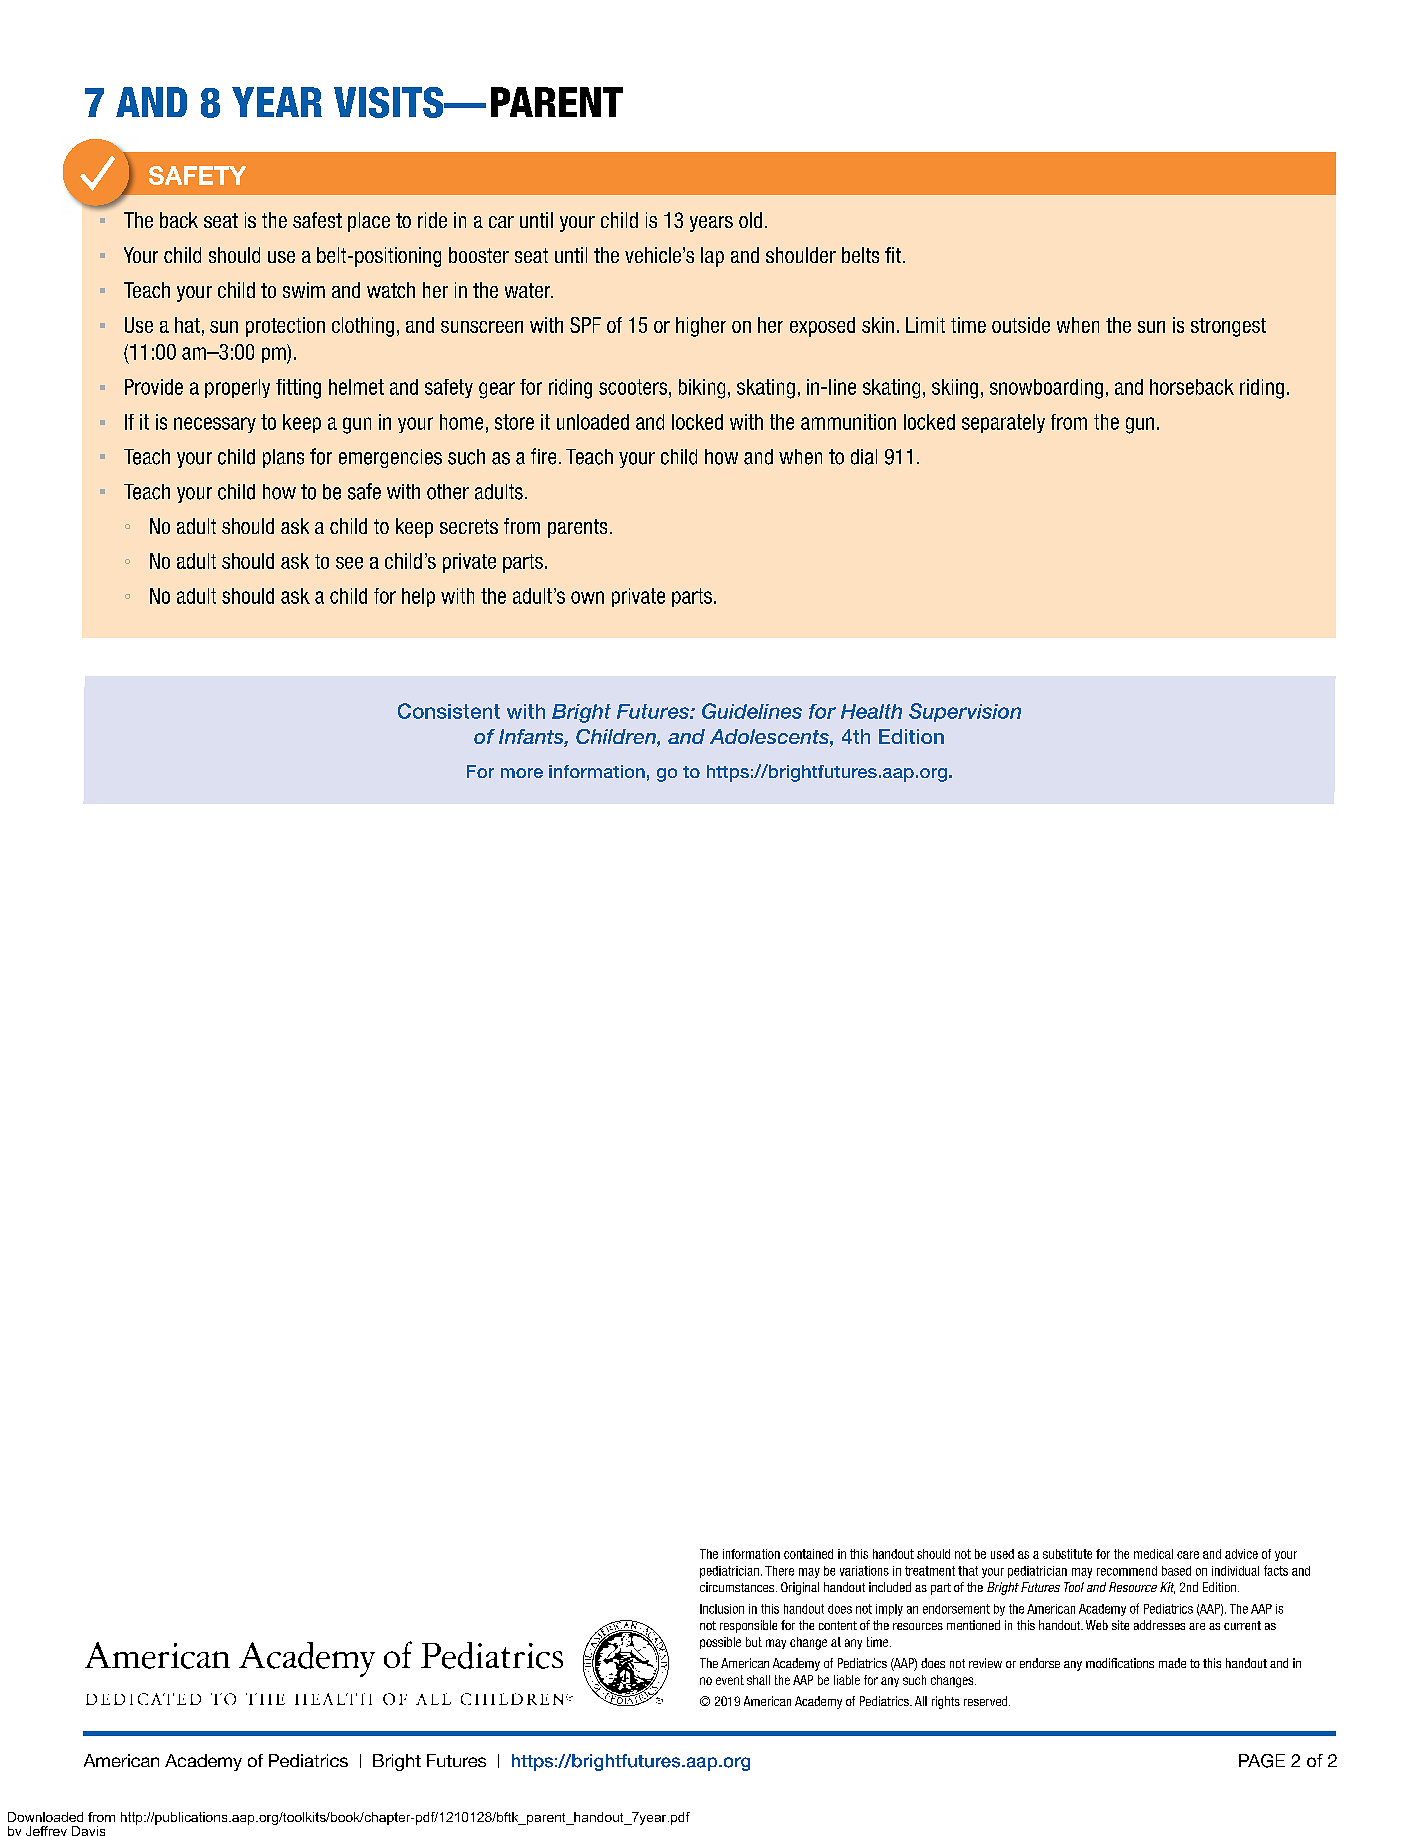 The image size is (1419, 1836). I want to click on lap, so click(712, 257).
